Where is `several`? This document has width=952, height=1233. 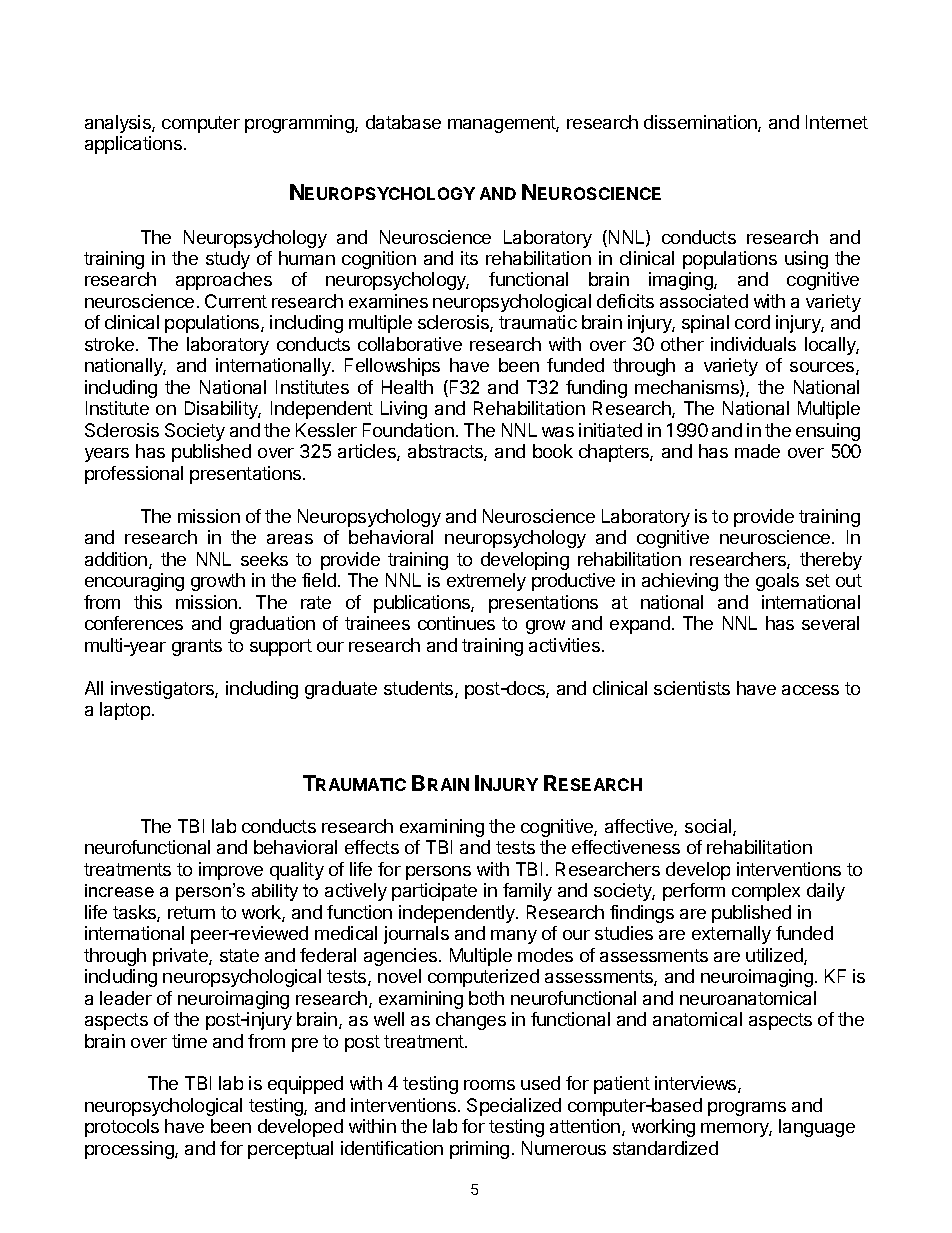 several is located at coordinates (830, 623).
